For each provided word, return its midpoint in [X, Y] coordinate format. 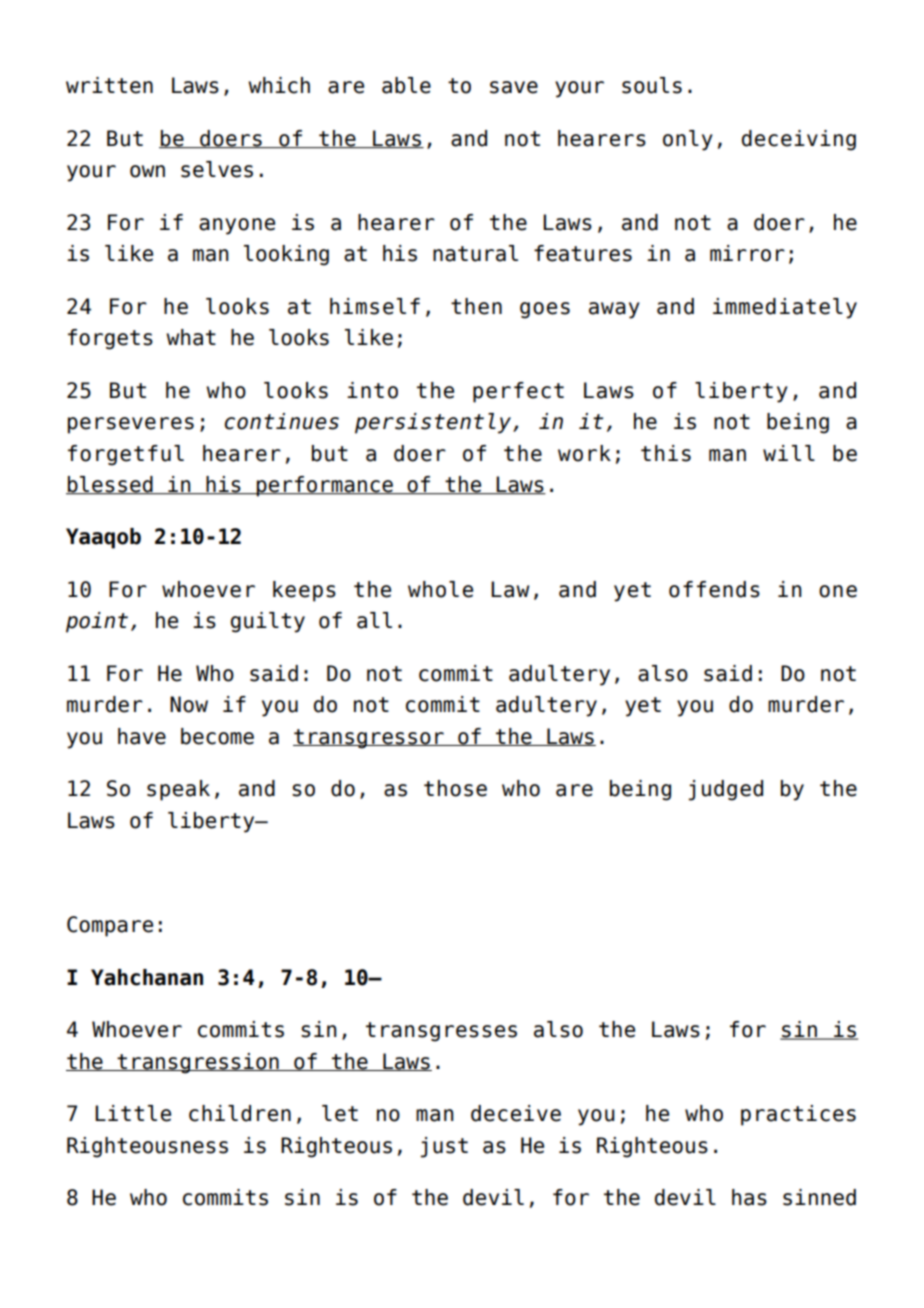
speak [178, 790]
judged [725, 790]
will [789, 453]
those [455, 788]
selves [217, 169]
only [688, 140]
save [514, 87]
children [240, 1113]
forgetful [126, 455]
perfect [518, 392]
